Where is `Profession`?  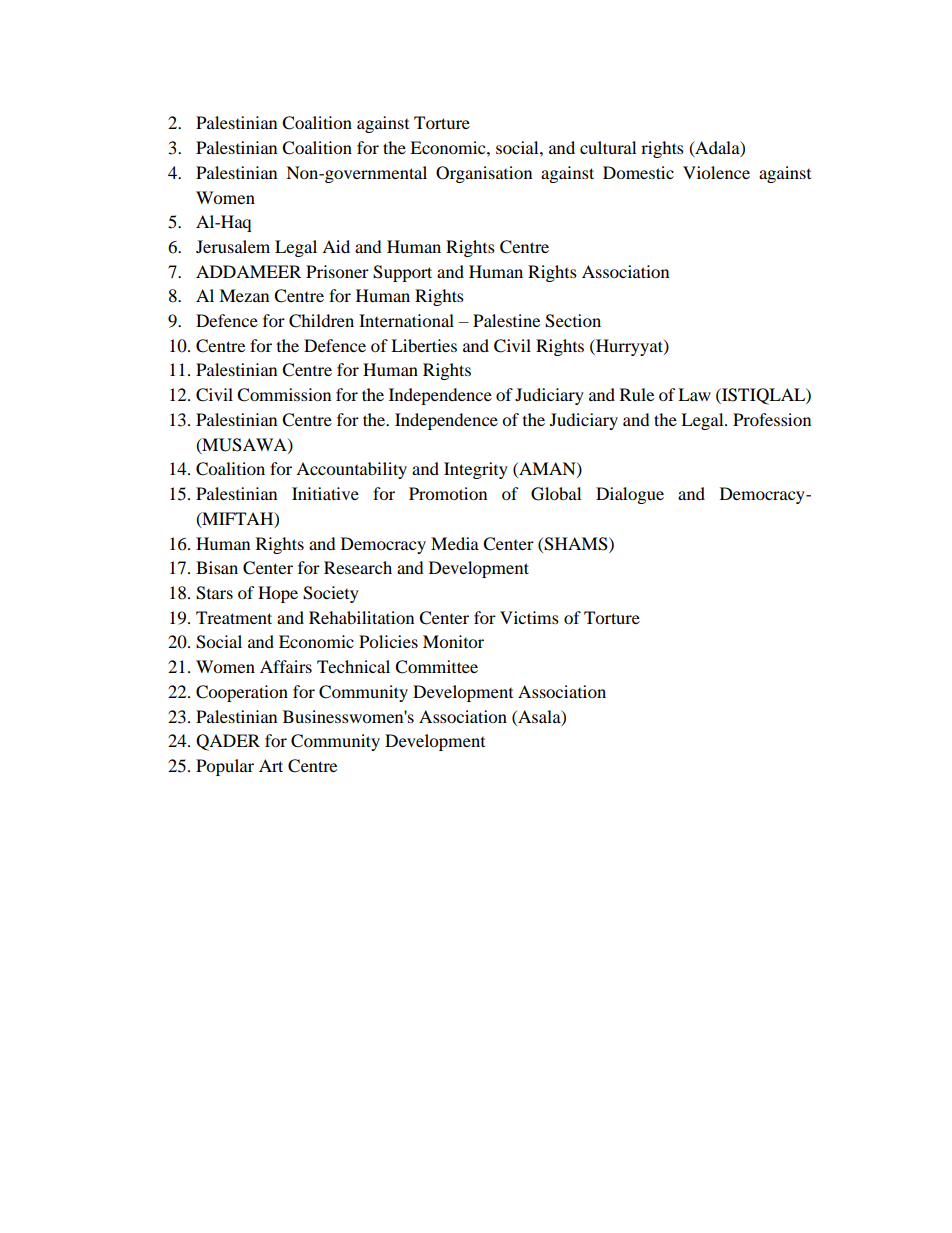
Profession is located at coordinates (772, 419).
